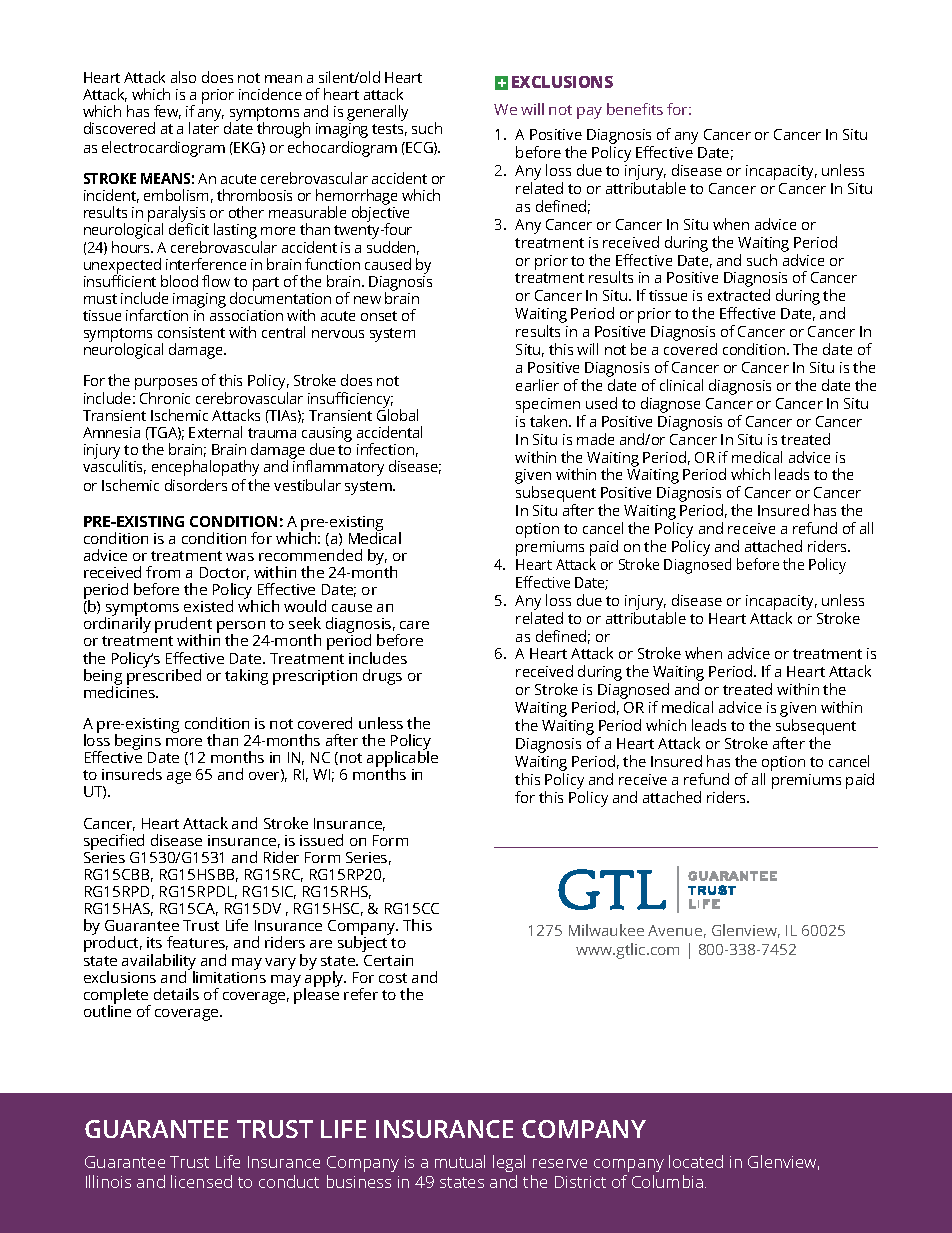 The width and height of the document is (952, 1233). I want to click on encephalopathy, so click(205, 468).
